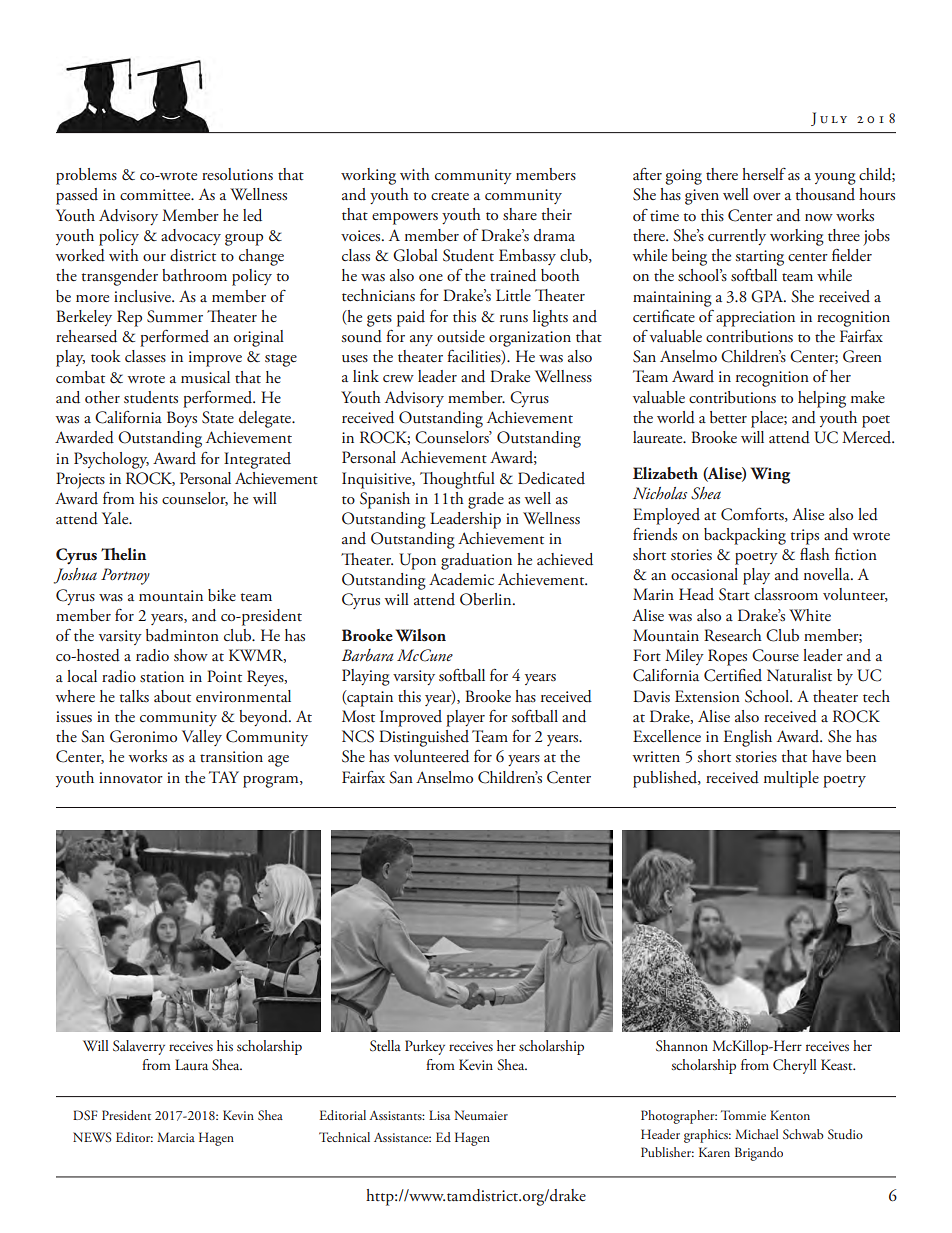  Describe the element at coordinates (116, 518) in the page. I see `Yale` at that location.
